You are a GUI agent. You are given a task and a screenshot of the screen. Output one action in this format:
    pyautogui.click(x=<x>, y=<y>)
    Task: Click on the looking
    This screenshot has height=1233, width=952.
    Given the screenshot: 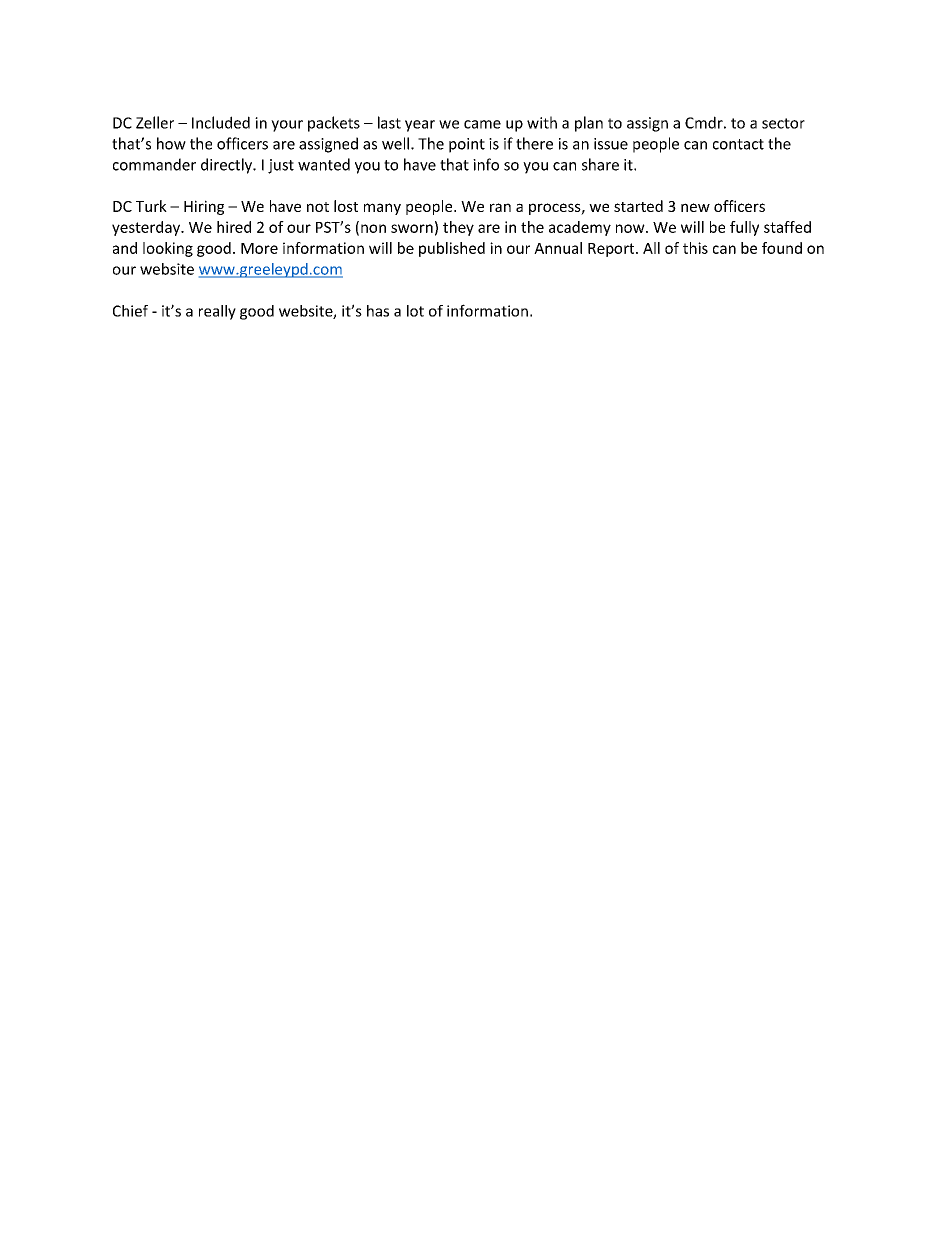 What is the action you would take?
    pyautogui.click(x=168, y=249)
